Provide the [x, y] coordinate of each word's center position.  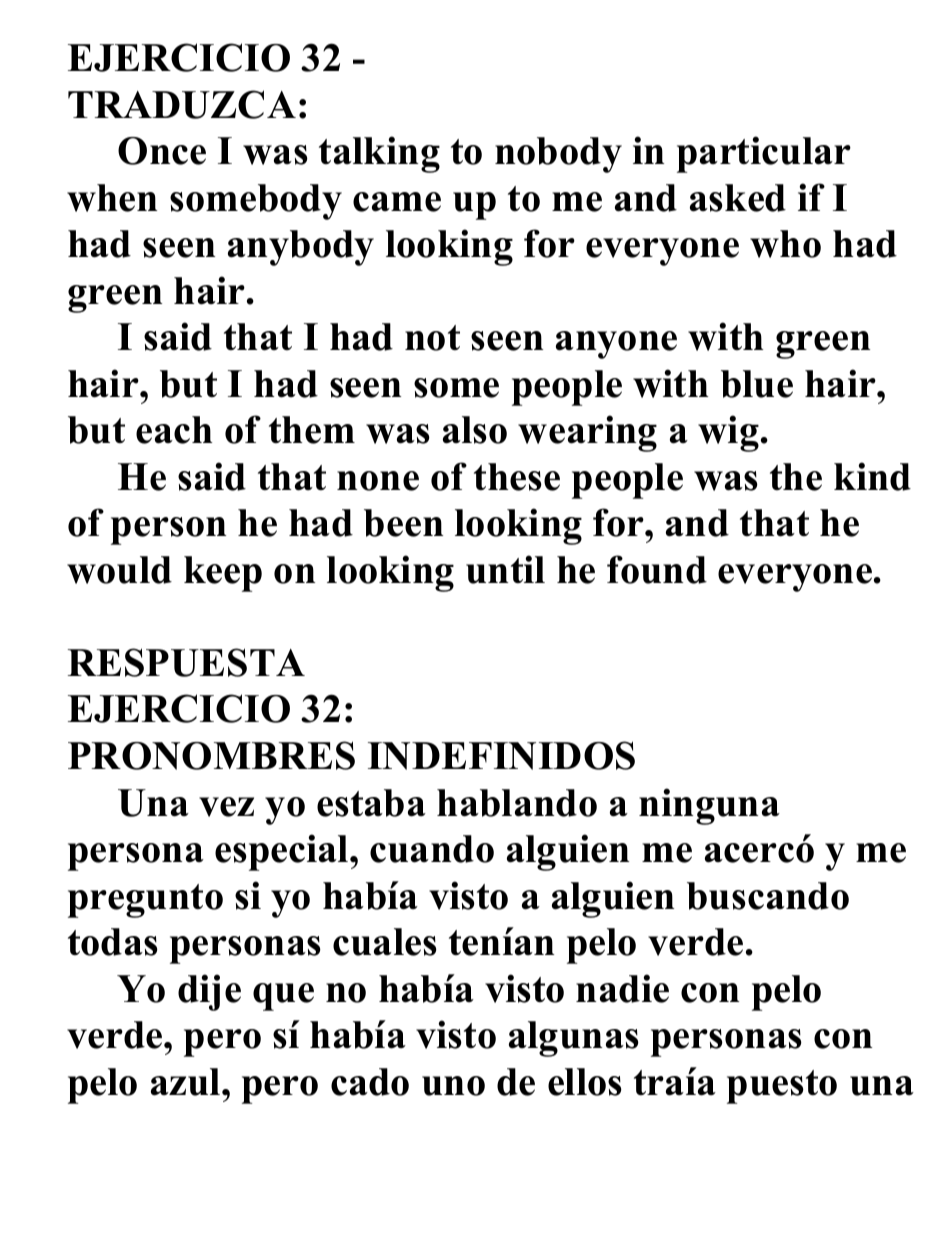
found [657, 569]
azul [187, 1082]
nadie [622, 988]
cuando [432, 849]
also [475, 430]
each [174, 430]
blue [757, 384]
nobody [558, 155]
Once [162, 151]
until [505, 569]
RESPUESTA [186, 662]
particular [764, 154]
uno [453, 1086]
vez [226, 807]
